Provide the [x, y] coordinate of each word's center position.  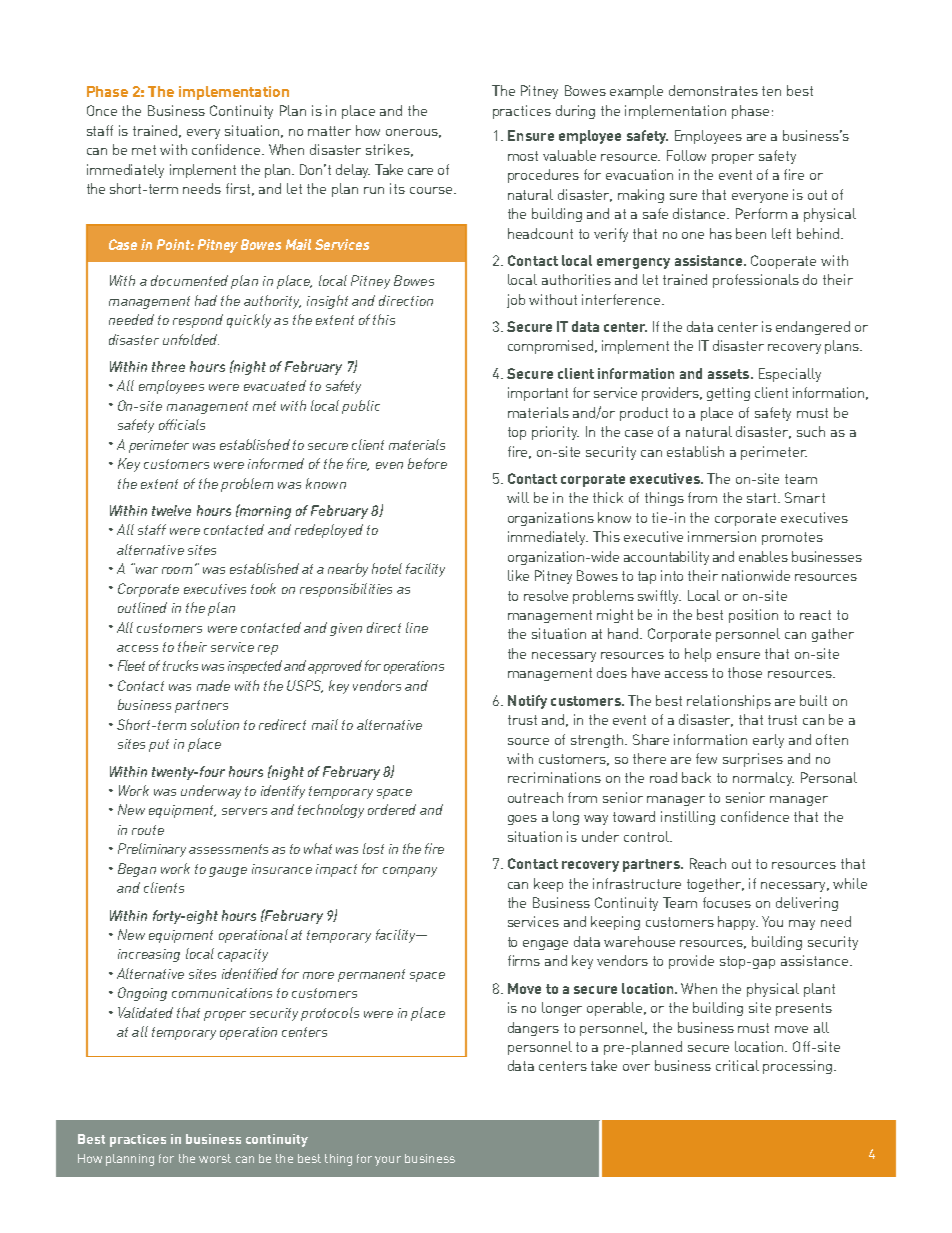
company [410, 872]
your [388, 1161]
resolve [546, 595]
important [538, 394]
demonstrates [713, 90]
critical [737, 1065]
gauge [228, 872]
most [523, 156]
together [715, 885]
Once [102, 110]
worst [215, 1158]
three [168, 366]
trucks [180, 665]
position [753, 616]
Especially [790, 375]
